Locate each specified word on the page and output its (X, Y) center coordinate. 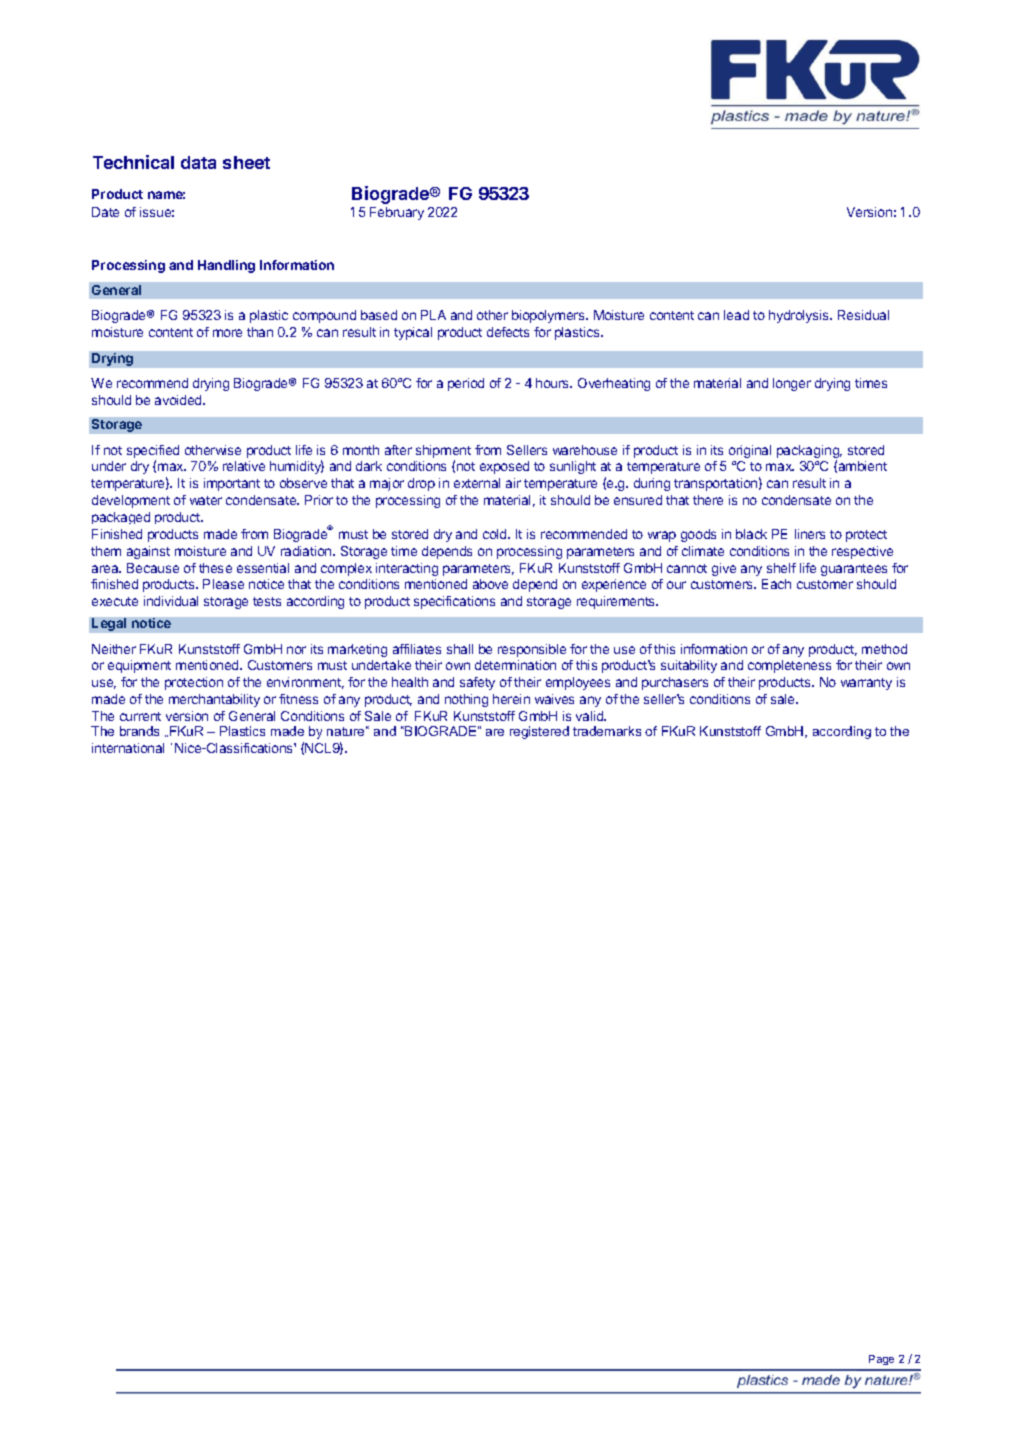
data (198, 162)
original (750, 451)
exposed (504, 467)
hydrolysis (800, 316)
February (397, 213)
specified (153, 451)
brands (139, 731)
